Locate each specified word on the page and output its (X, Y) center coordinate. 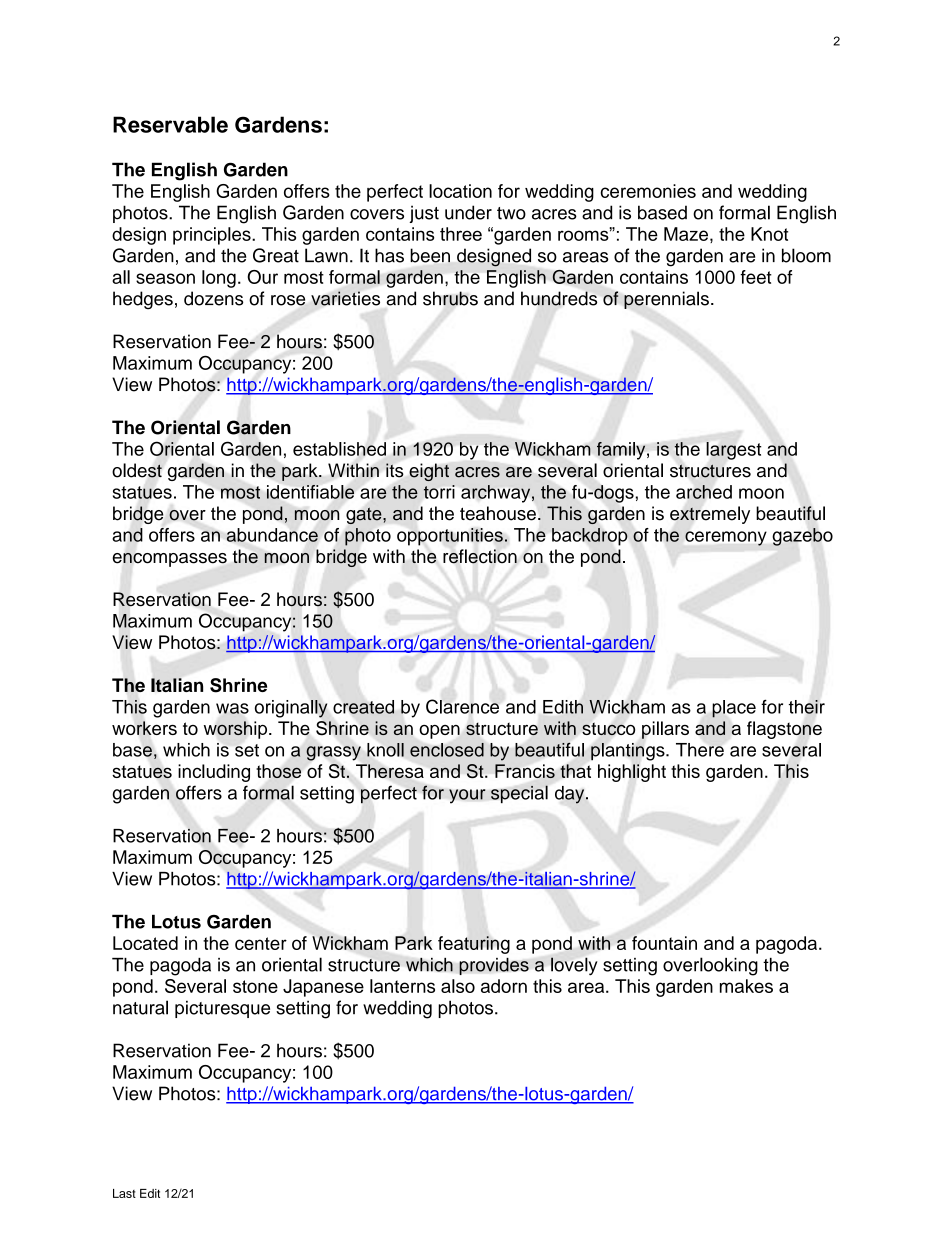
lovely (574, 966)
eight (429, 472)
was (232, 708)
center (261, 943)
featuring (474, 945)
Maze (686, 234)
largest (733, 451)
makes (746, 986)
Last (124, 1193)
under (468, 212)
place (734, 709)
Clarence (462, 706)
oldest (137, 470)
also (458, 986)
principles (213, 236)
